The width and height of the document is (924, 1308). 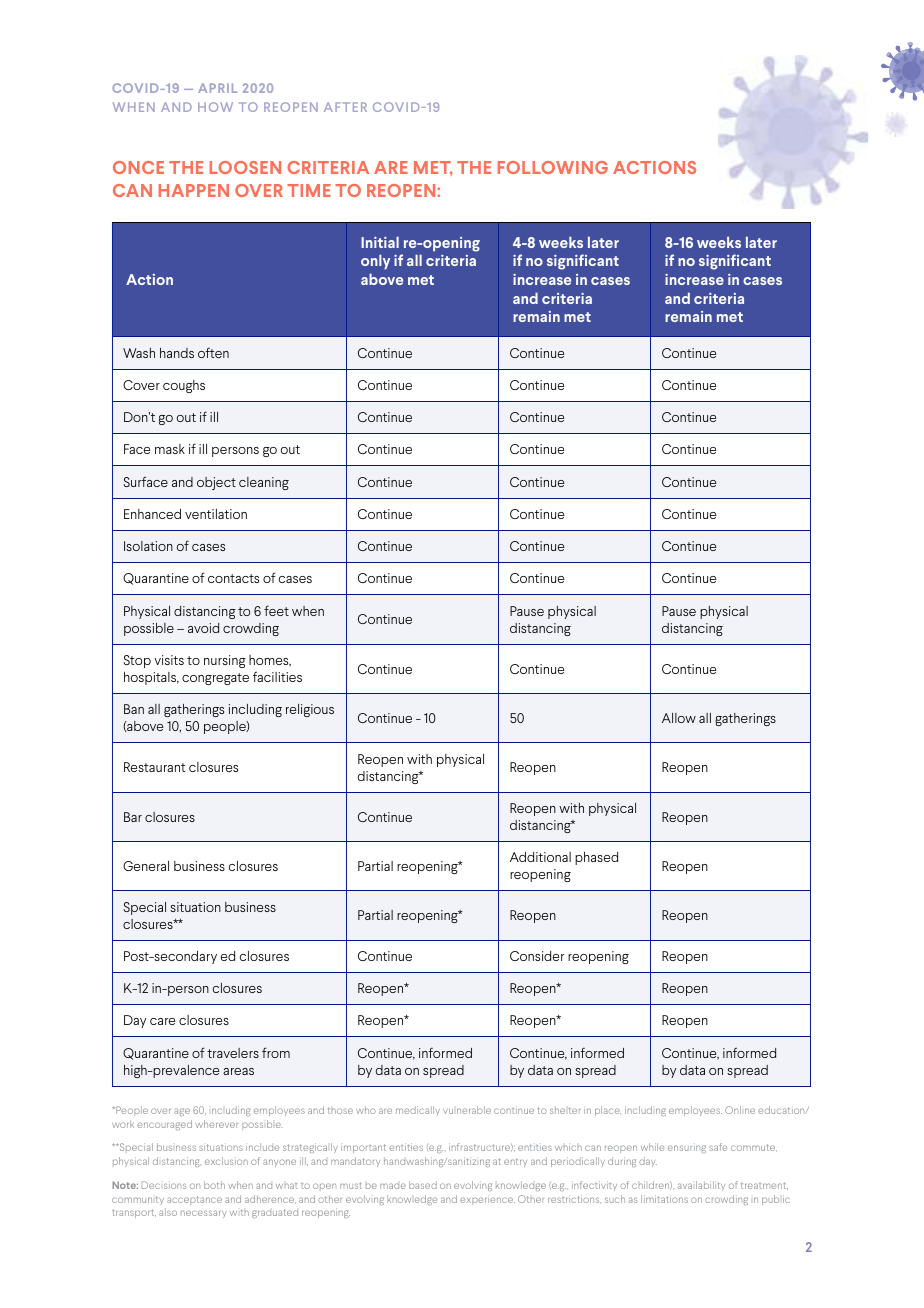 What do you see at coordinates (540, 857) in the document?
I see `Additional` at bounding box center [540, 857].
